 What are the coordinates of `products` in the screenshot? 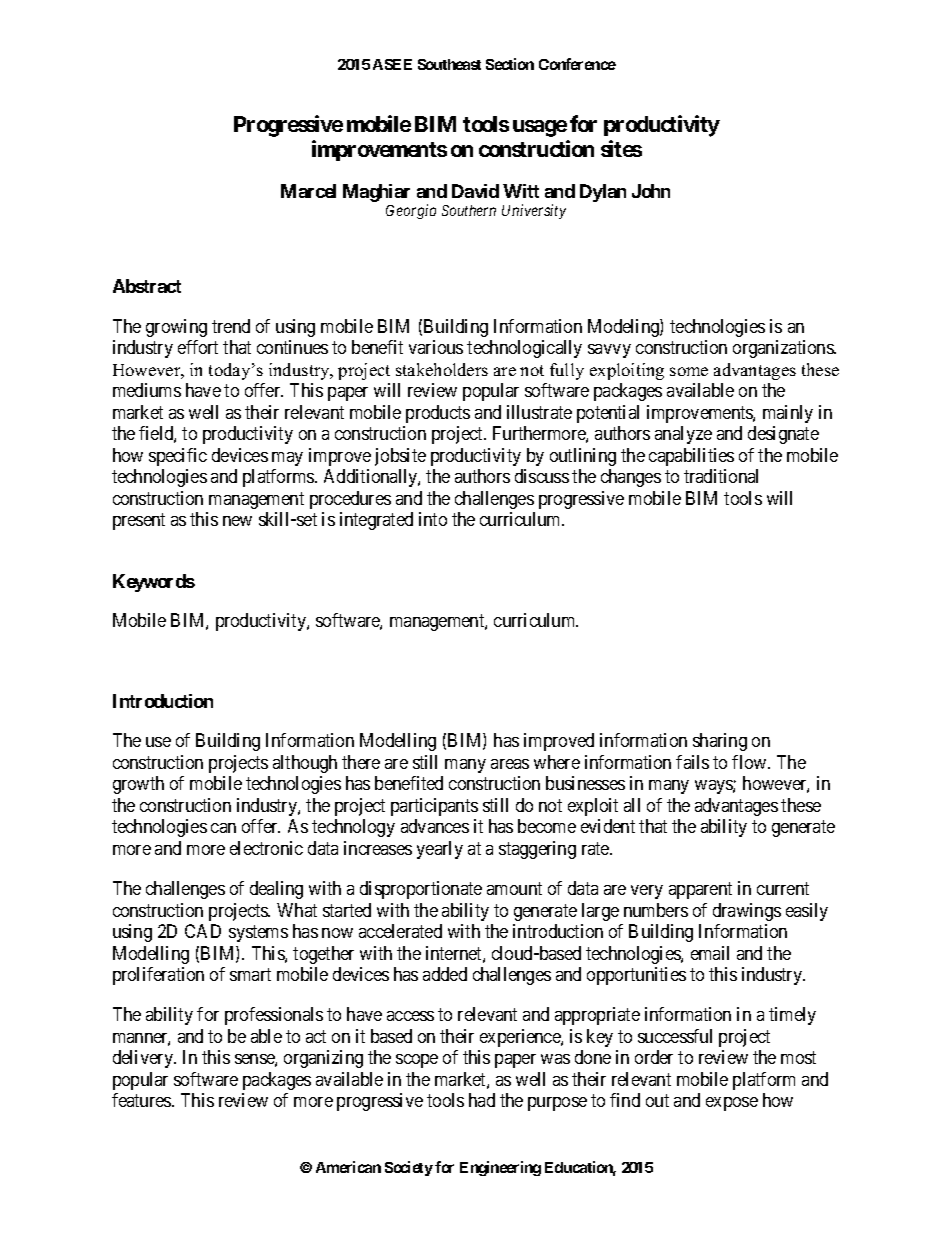 It's located at (438, 414).
